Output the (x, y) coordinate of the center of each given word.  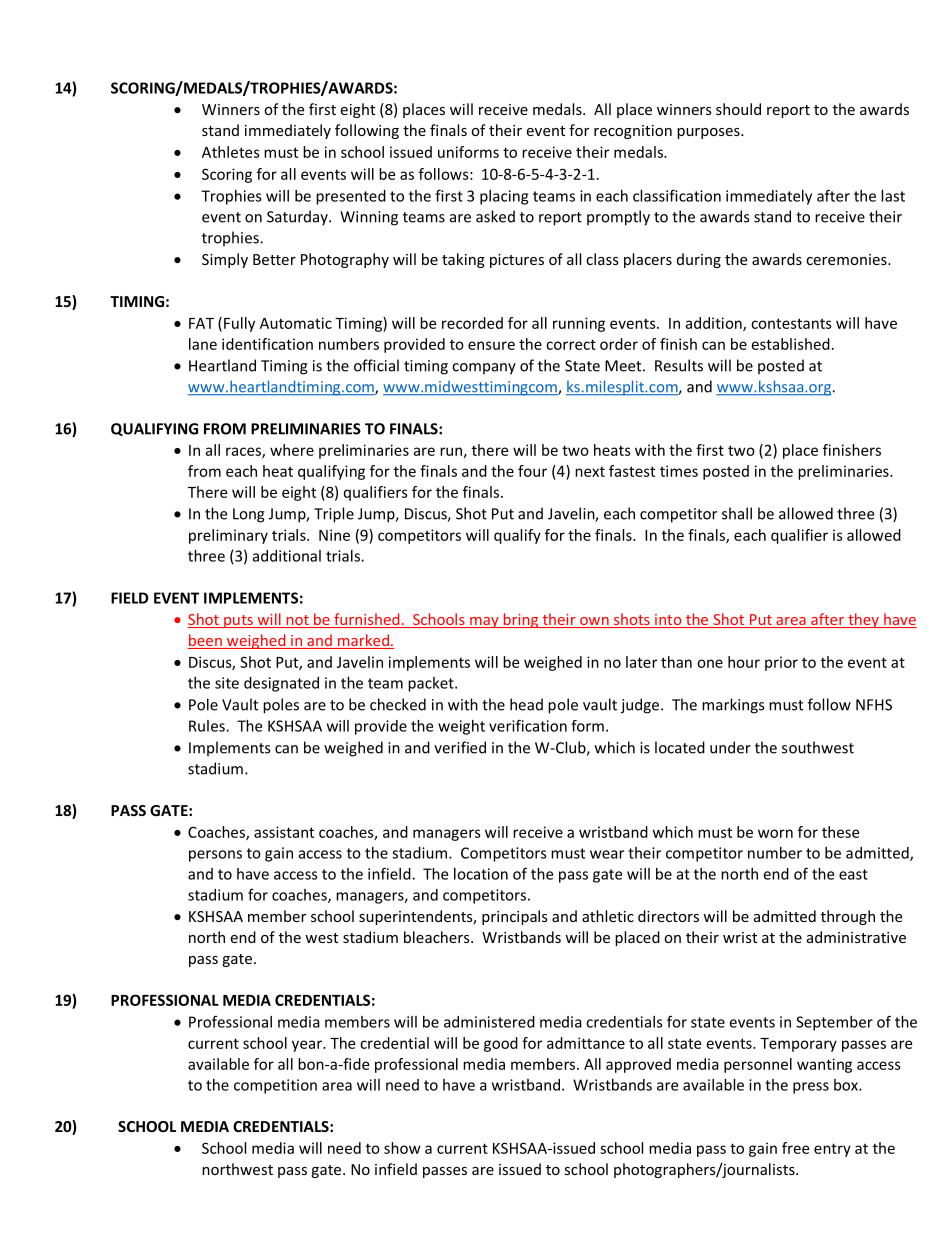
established (791, 344)
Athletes (231, 152)
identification (267, 344)
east (853, 874)
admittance (586, 1043)
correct (571, 344)
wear (607, 854)
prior (781, 663)
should (738, 109)
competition (275, 1086)
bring (521, 620)
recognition (633, 132)
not (297, 621)
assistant (284, 832)
